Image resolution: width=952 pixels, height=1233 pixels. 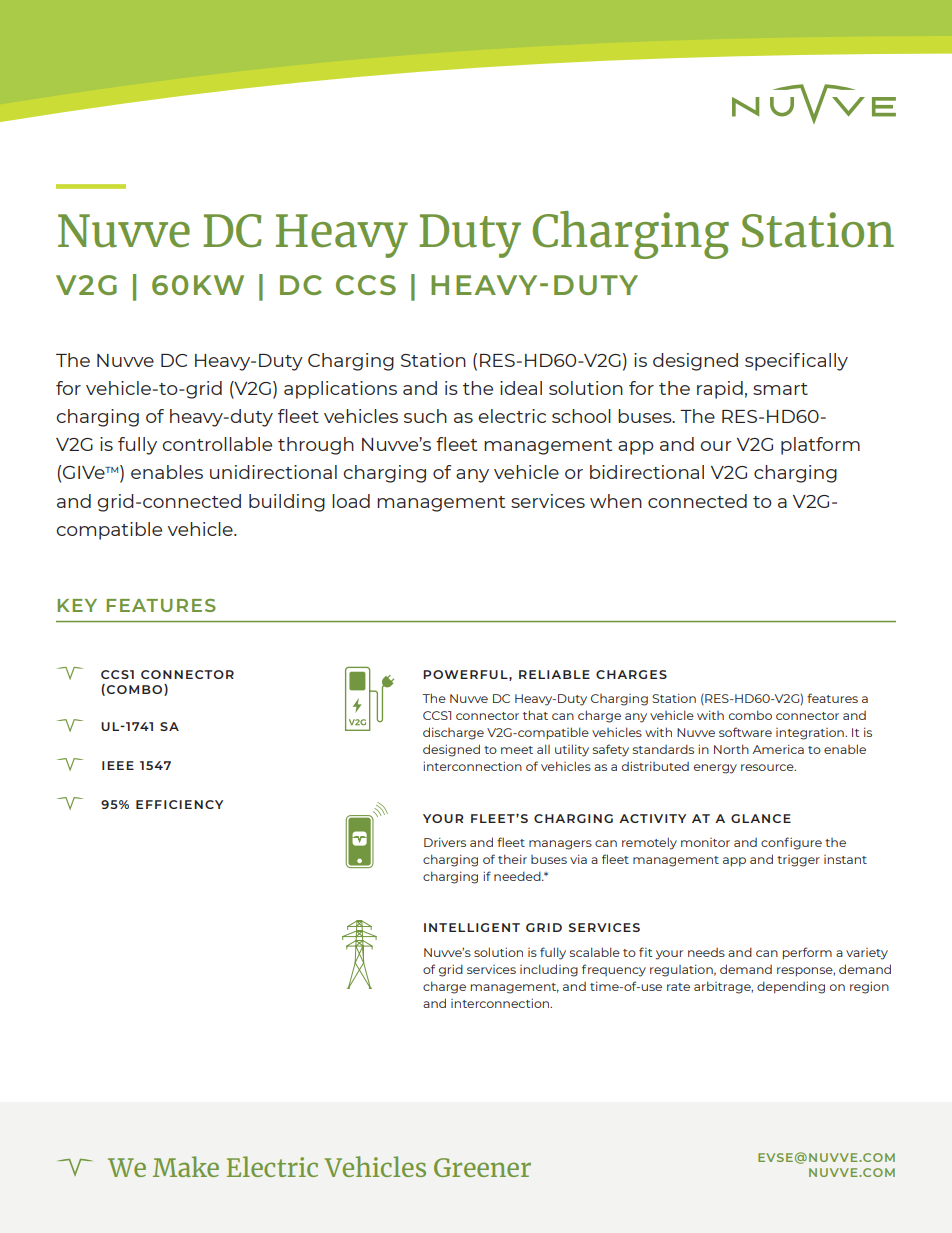 I want to click on Drivers, so click(x=445, y=842).
